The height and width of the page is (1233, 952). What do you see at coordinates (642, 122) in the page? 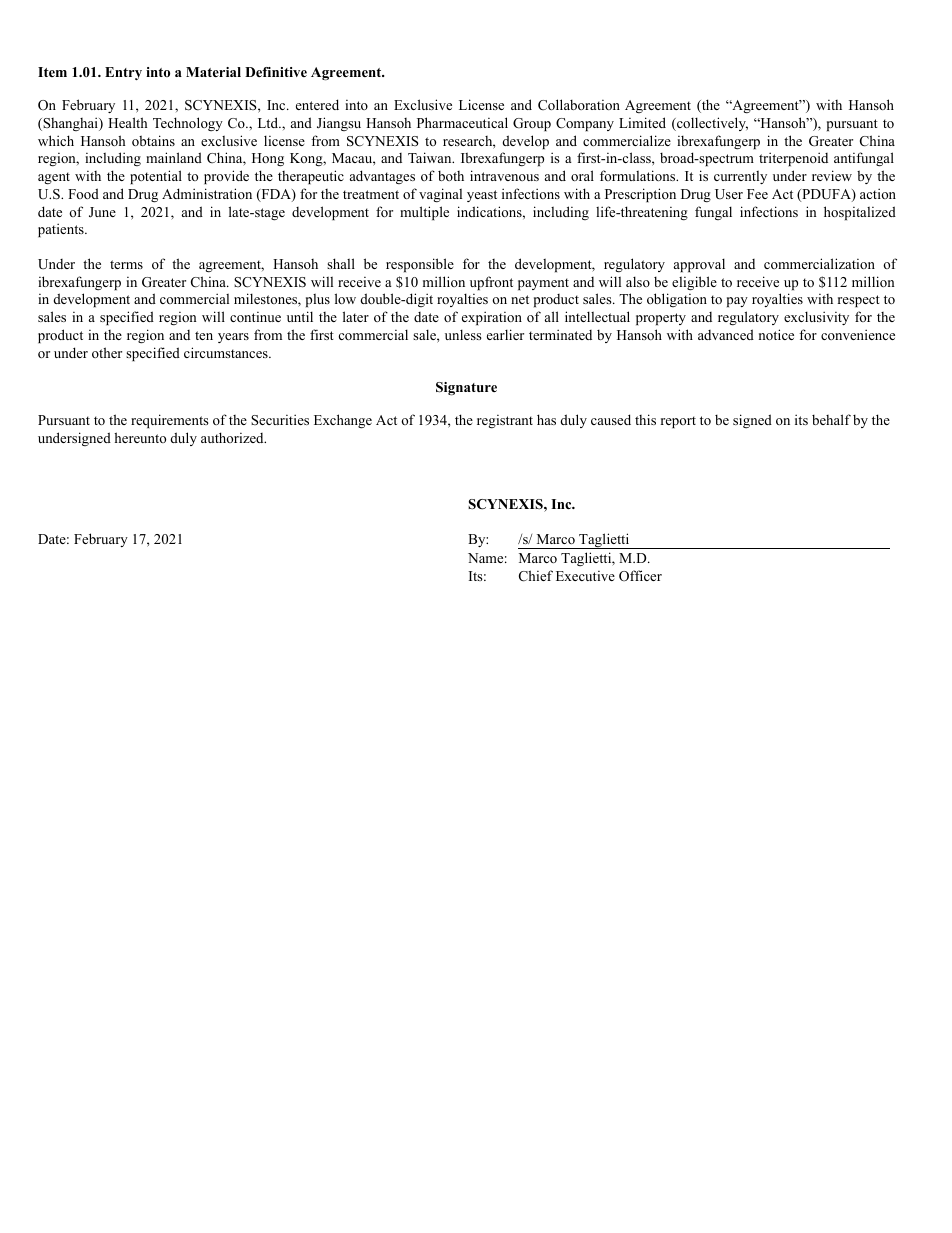
I see `Limited` at bounding box center [642, 122].
